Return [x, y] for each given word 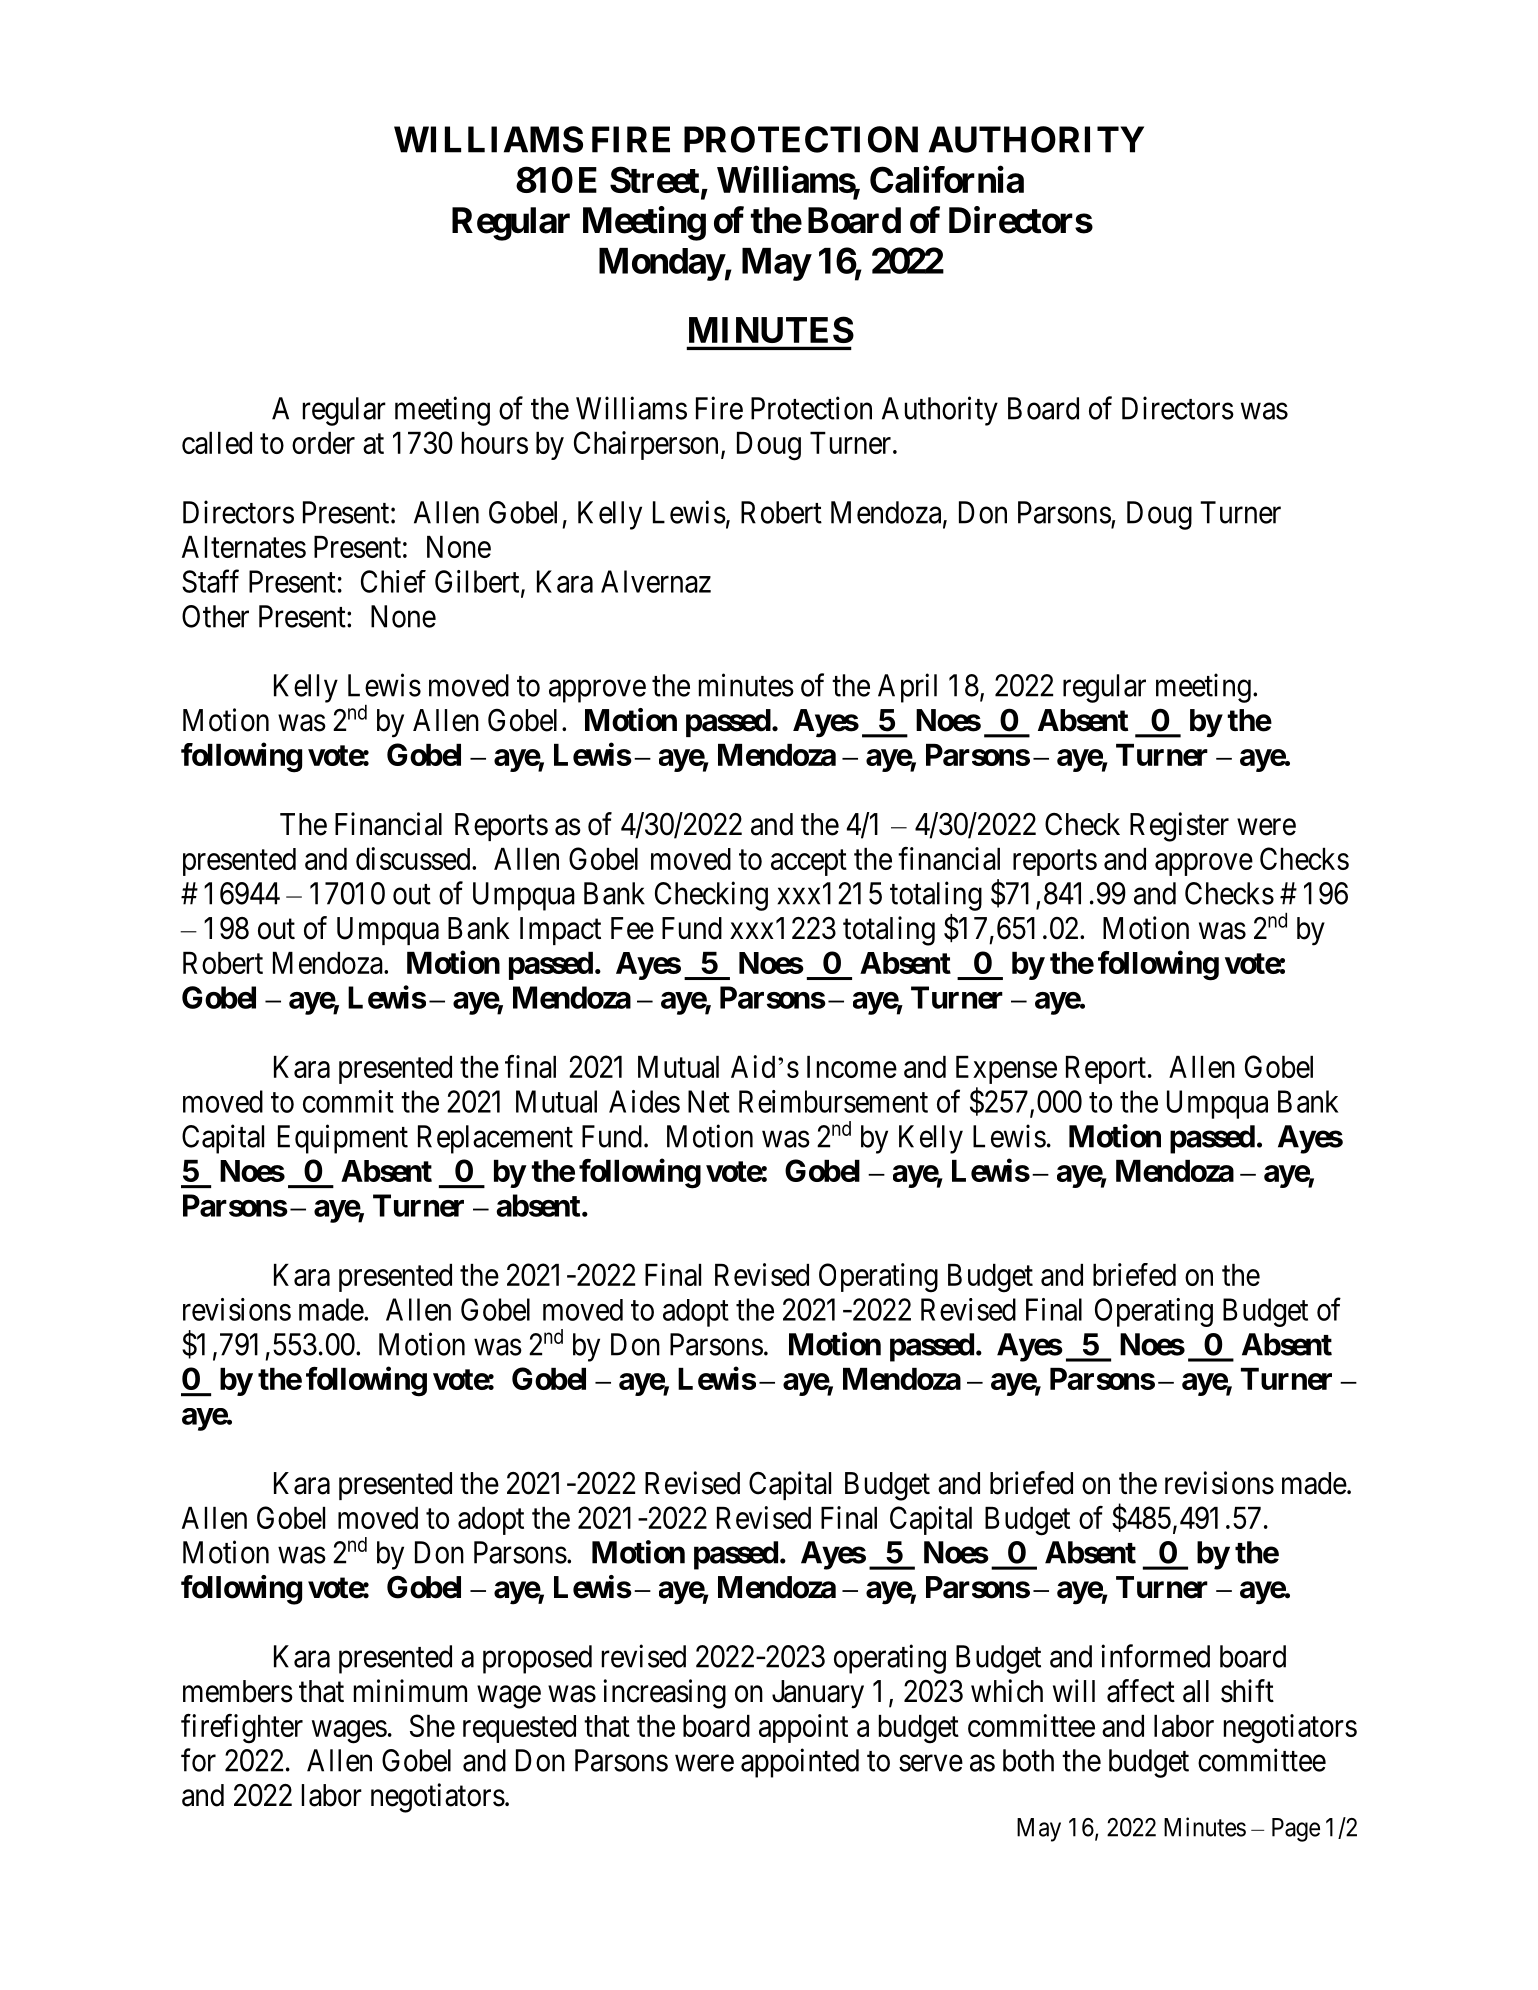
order [323, 443]
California [947, 179]
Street [654, 179]
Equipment [343, 1139]
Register [1179, 827]
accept [809, 863]
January [818, 1694]
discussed [414, 858]
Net [709, 1101]
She [432, 1725]
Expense [1006, 1070]
